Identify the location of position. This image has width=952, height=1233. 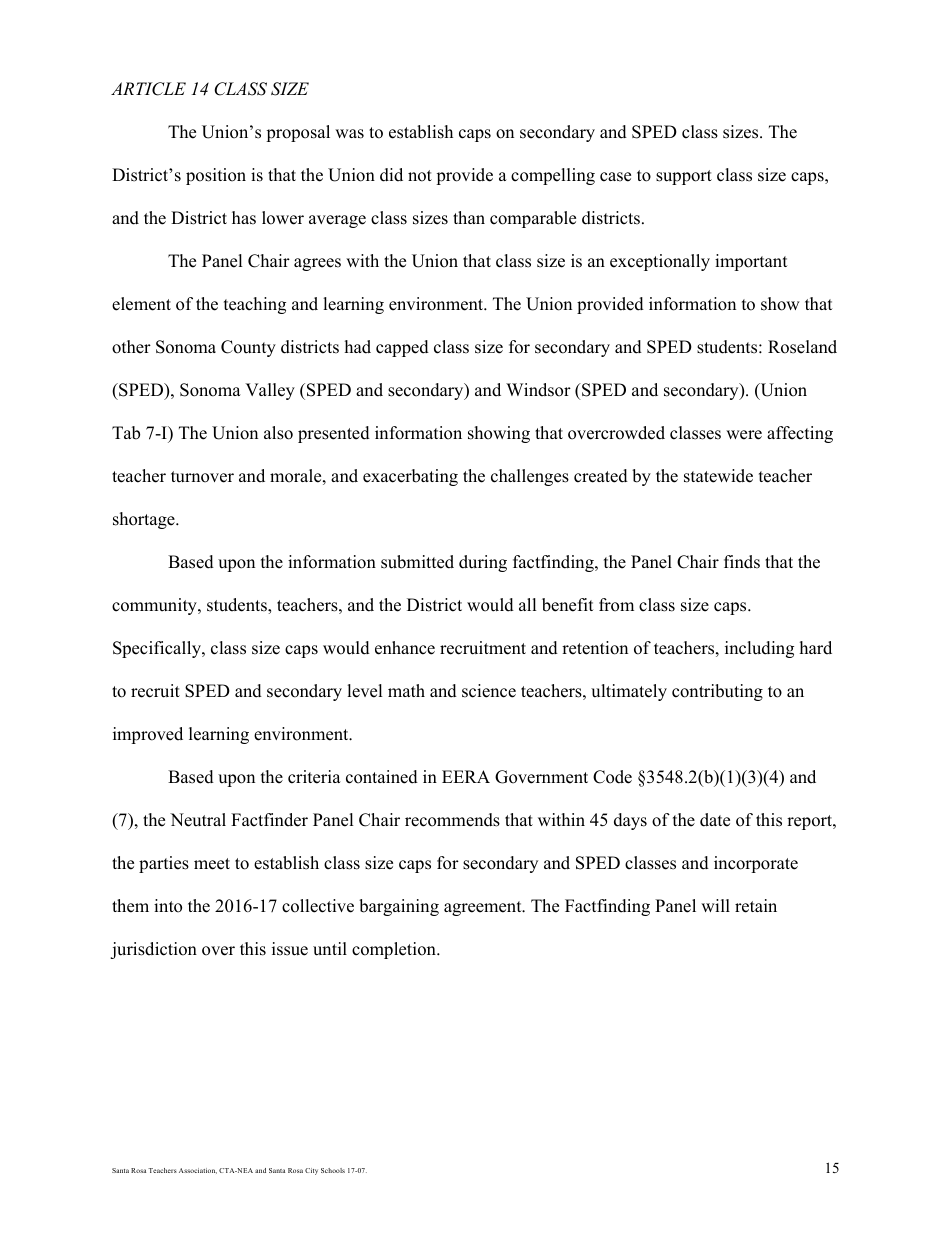
(216, 176).
